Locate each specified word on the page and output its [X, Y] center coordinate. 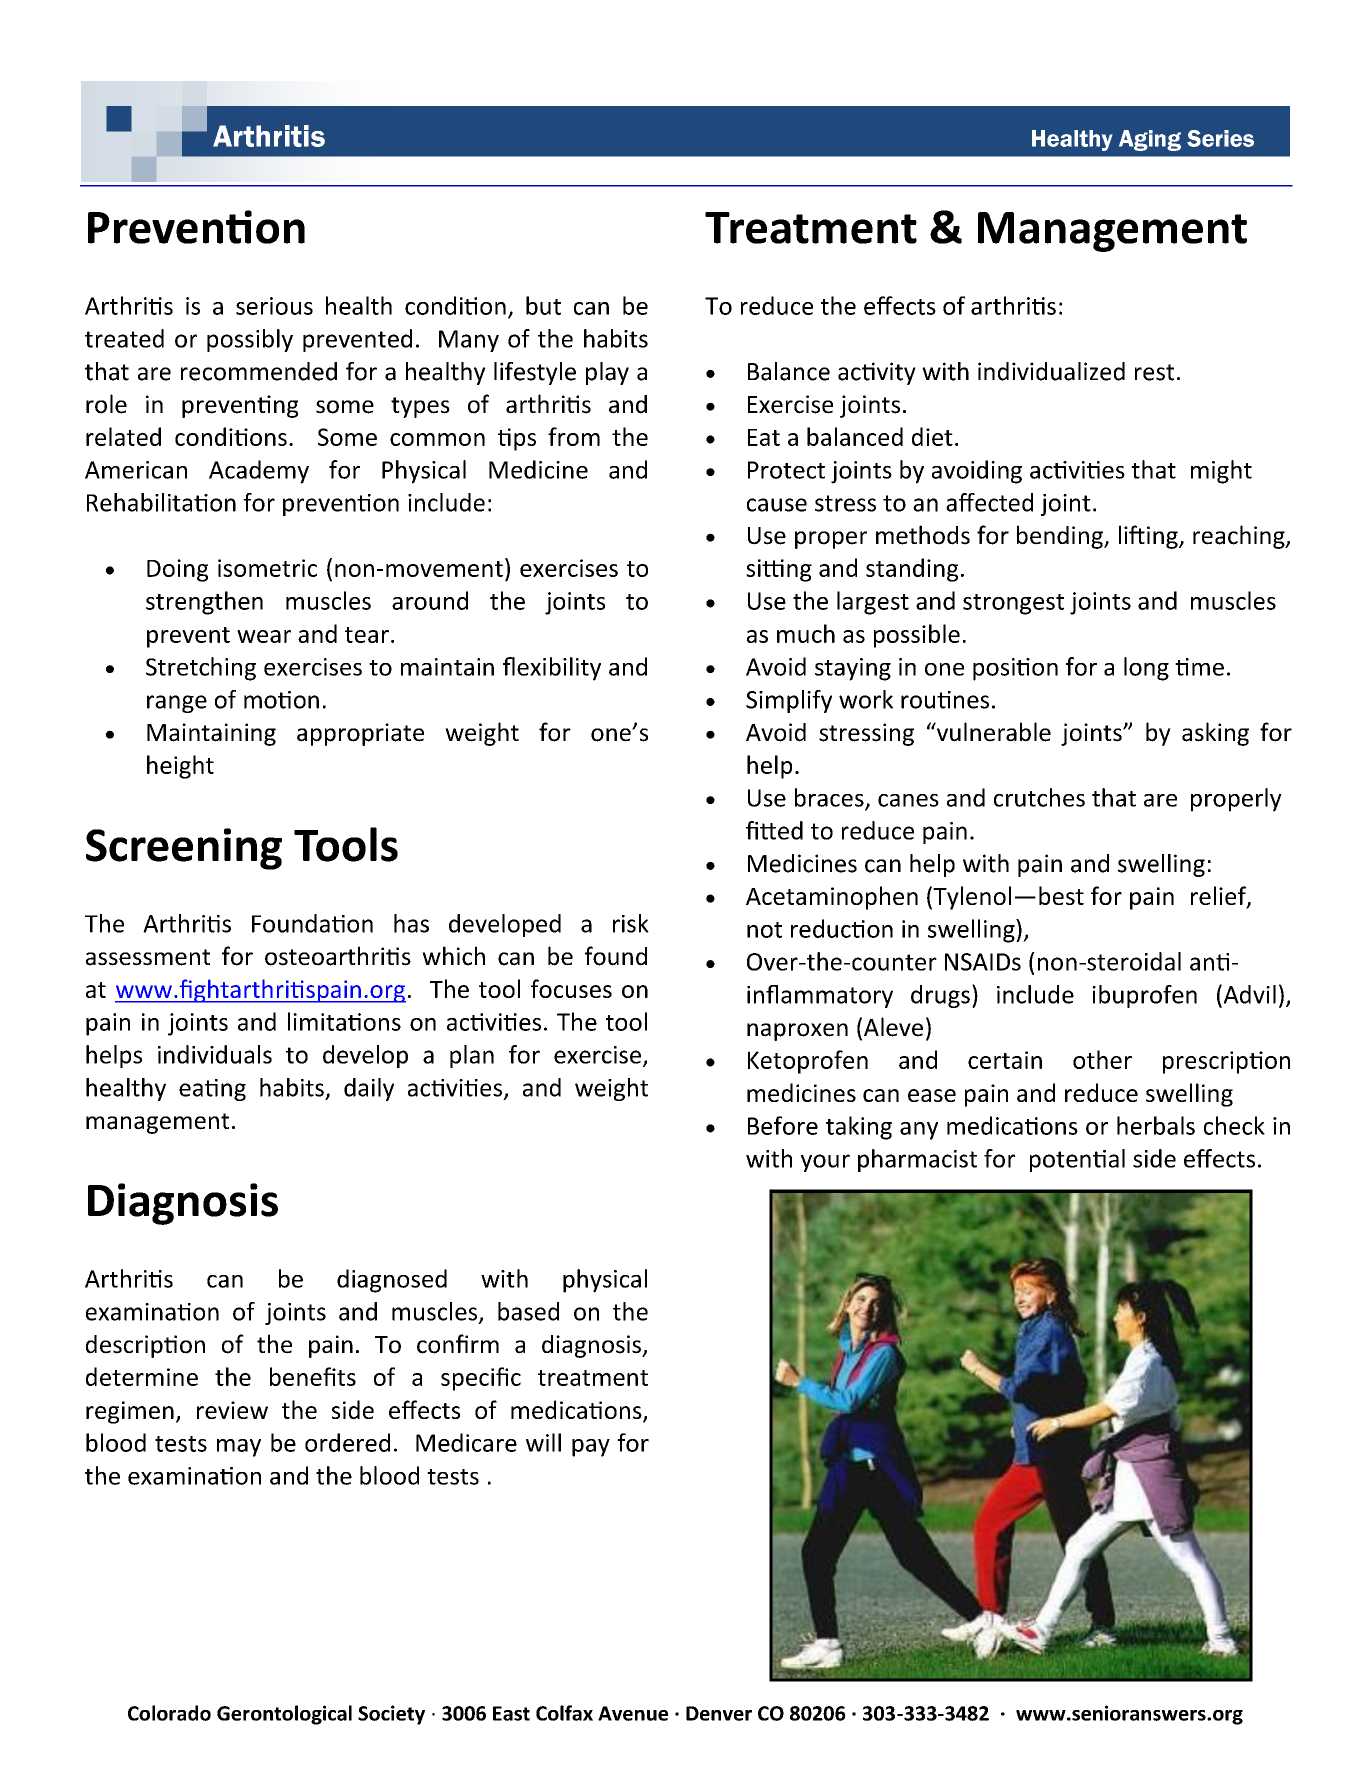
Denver [719, 1713]
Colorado [169, 1713]
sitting [779, 570]
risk [631, 923]
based [528, 1311]
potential [1077, 1160]
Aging [1150, 140]
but [543, 305]
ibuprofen [1144, 996]
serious [274, 306]
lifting [1149, 537]
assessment [148, 957]
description [145, 1346]
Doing [177, 570]
